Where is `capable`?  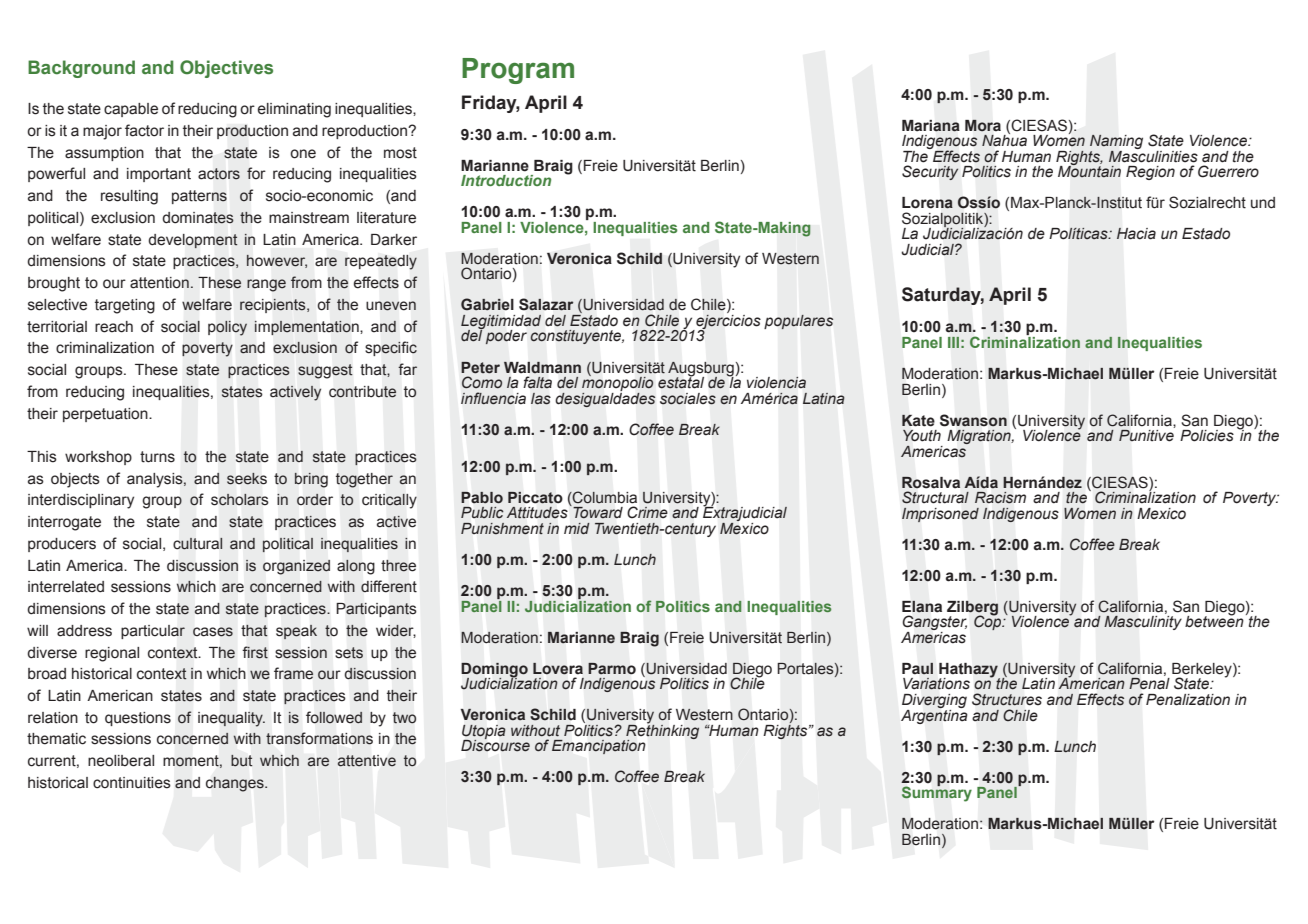
capable is located at coordinates (131, 110).
